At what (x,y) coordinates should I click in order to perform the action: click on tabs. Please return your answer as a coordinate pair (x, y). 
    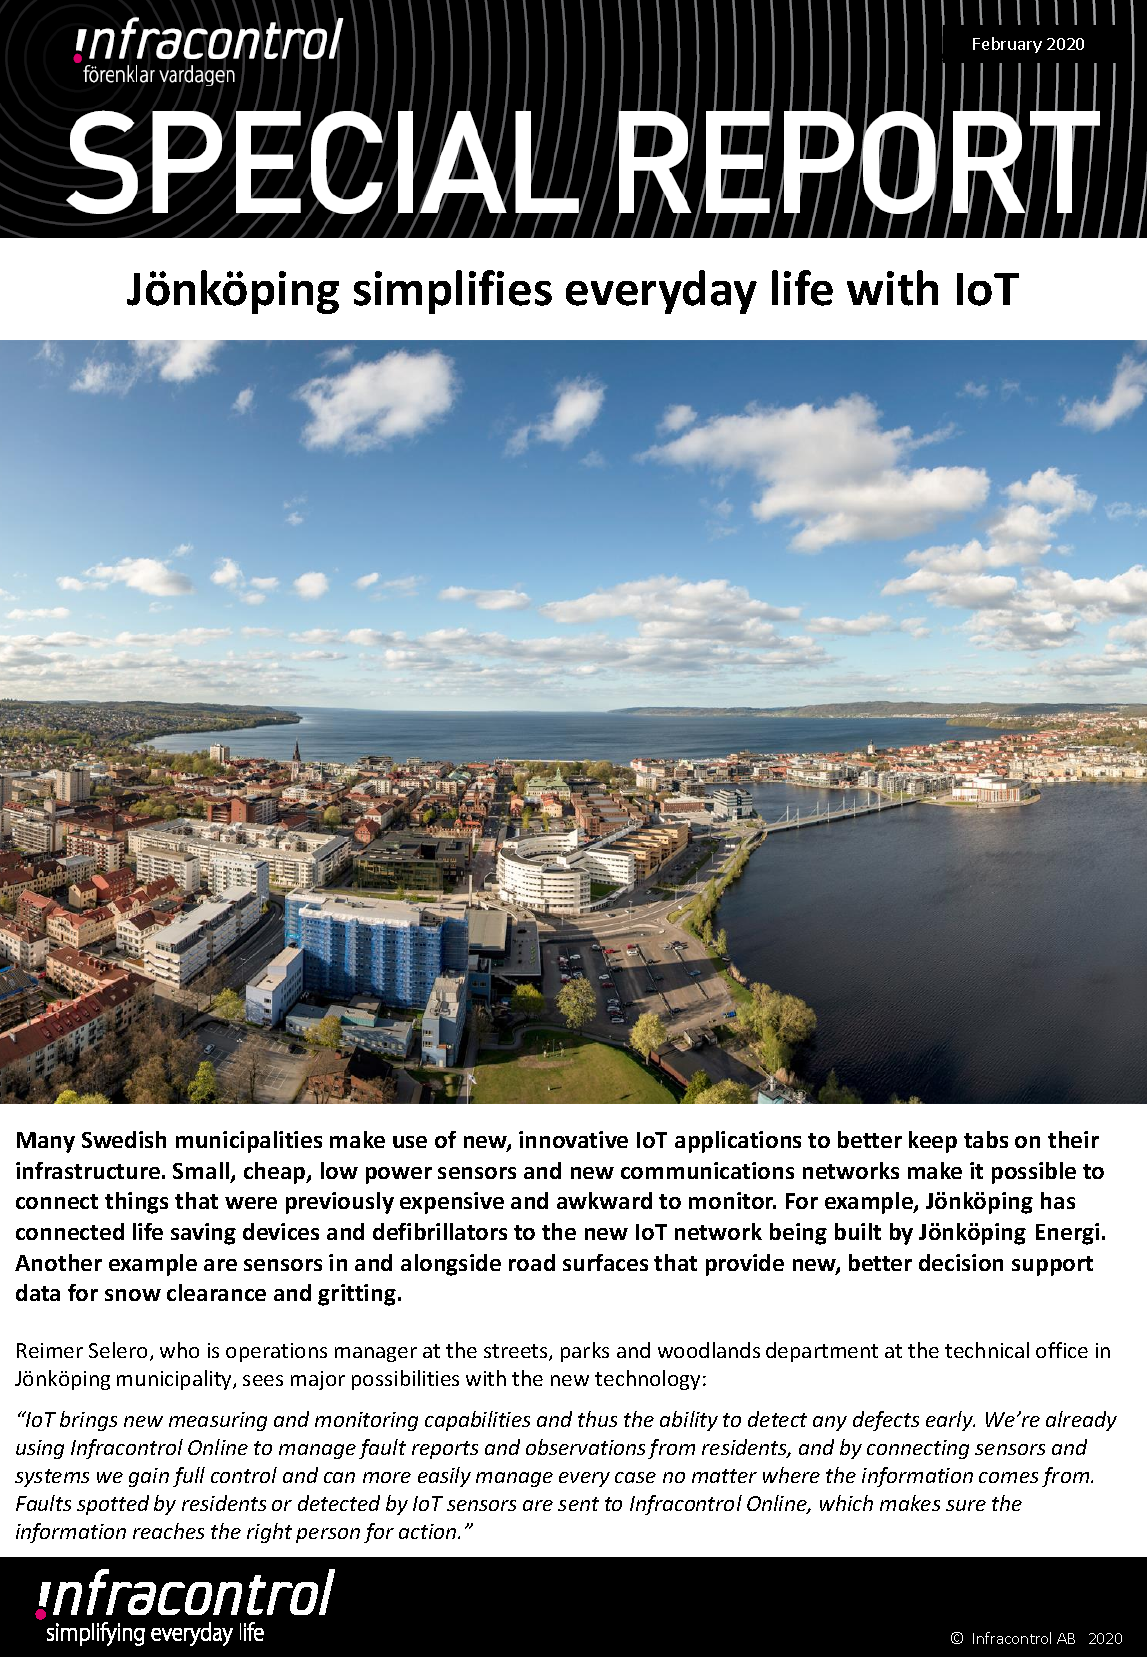
    Looking at the image, I should click on (986, 1139).
